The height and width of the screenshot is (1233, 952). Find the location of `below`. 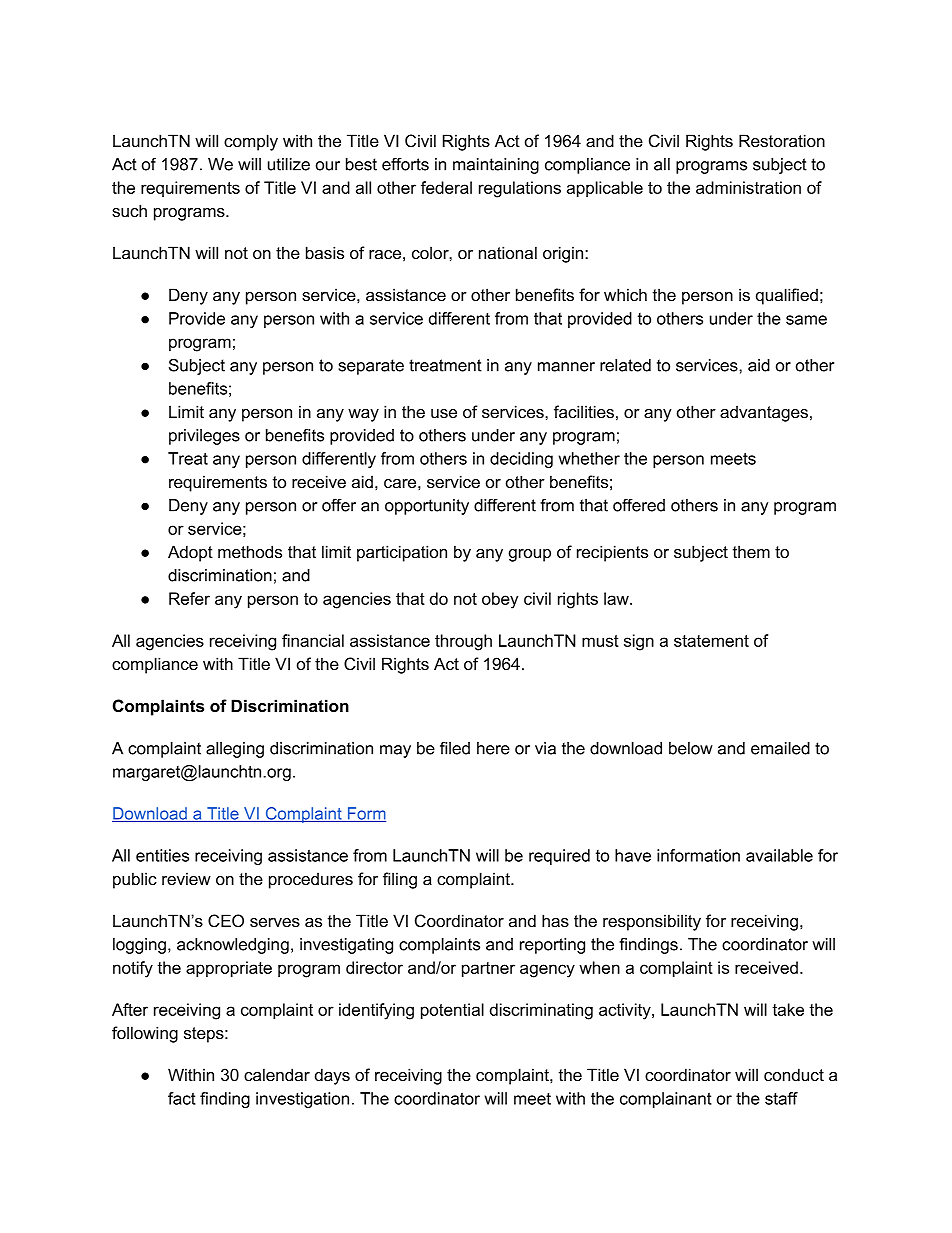

below is located at coordinates (691, 748).
